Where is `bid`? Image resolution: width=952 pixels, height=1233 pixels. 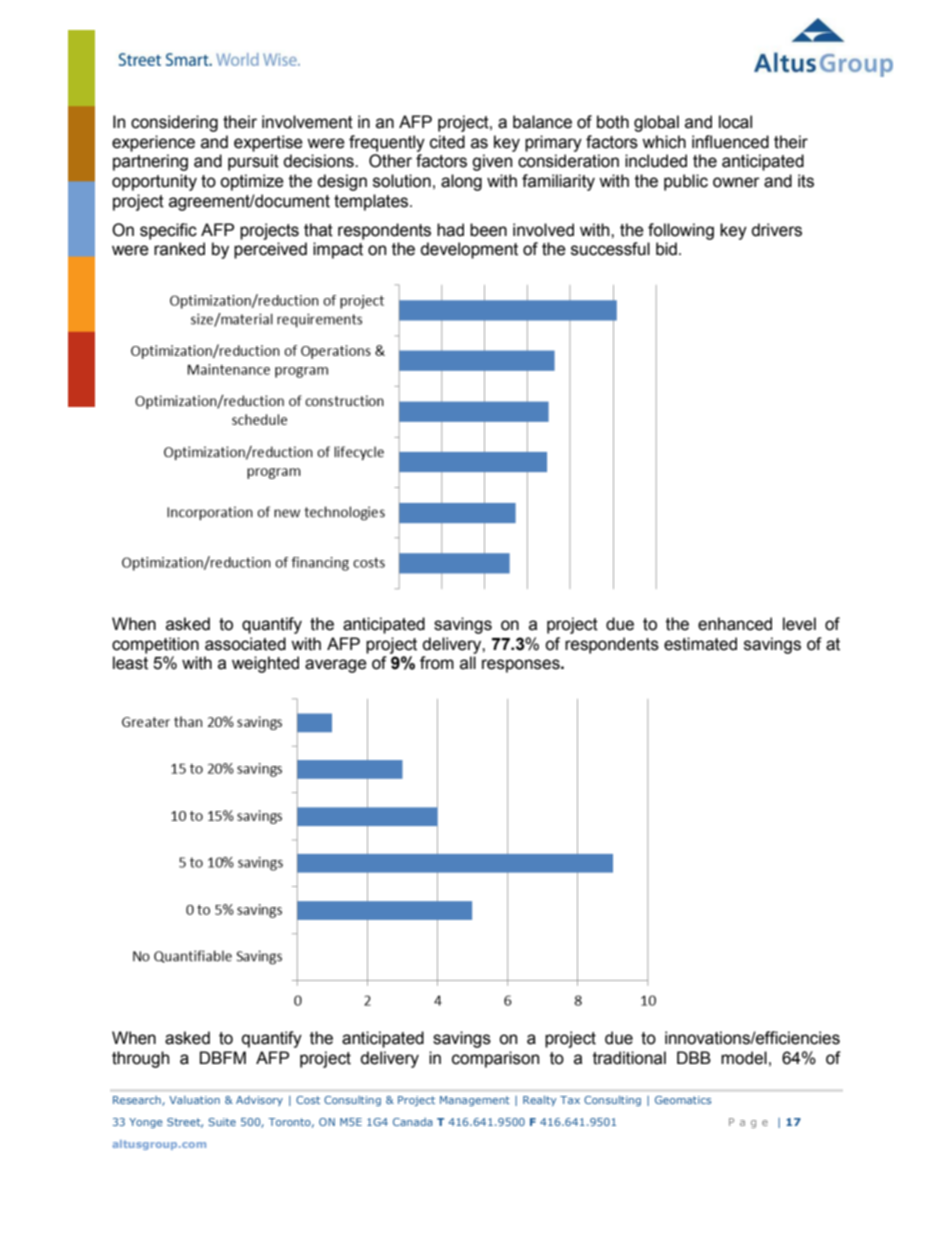 bid is located at coordinates (666, 249).
